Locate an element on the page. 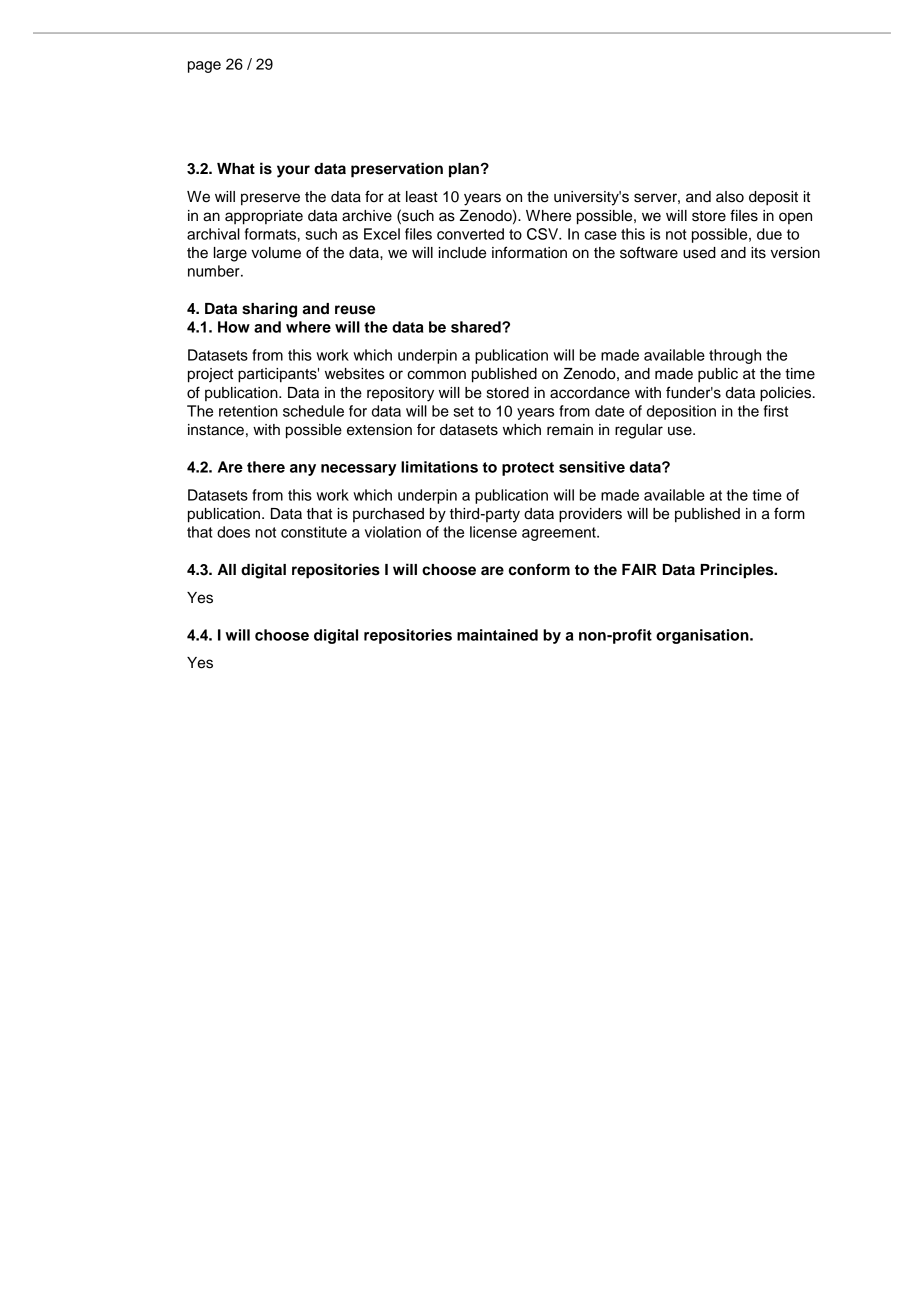 The height and width of the document is (1308, 924). Principles is located at coordinates (738, 571).
